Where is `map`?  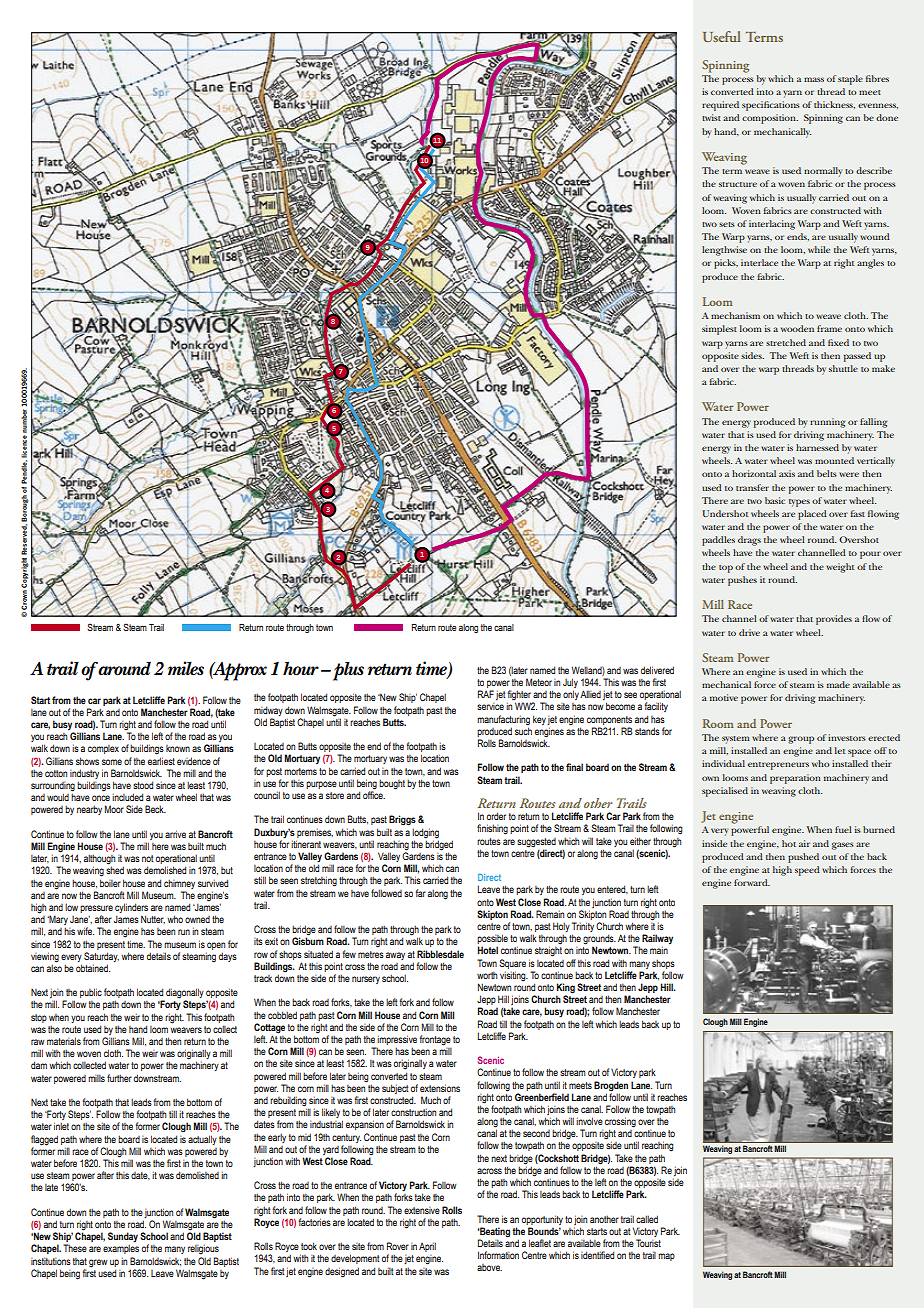
map is located at coordinates (666, 1257).
